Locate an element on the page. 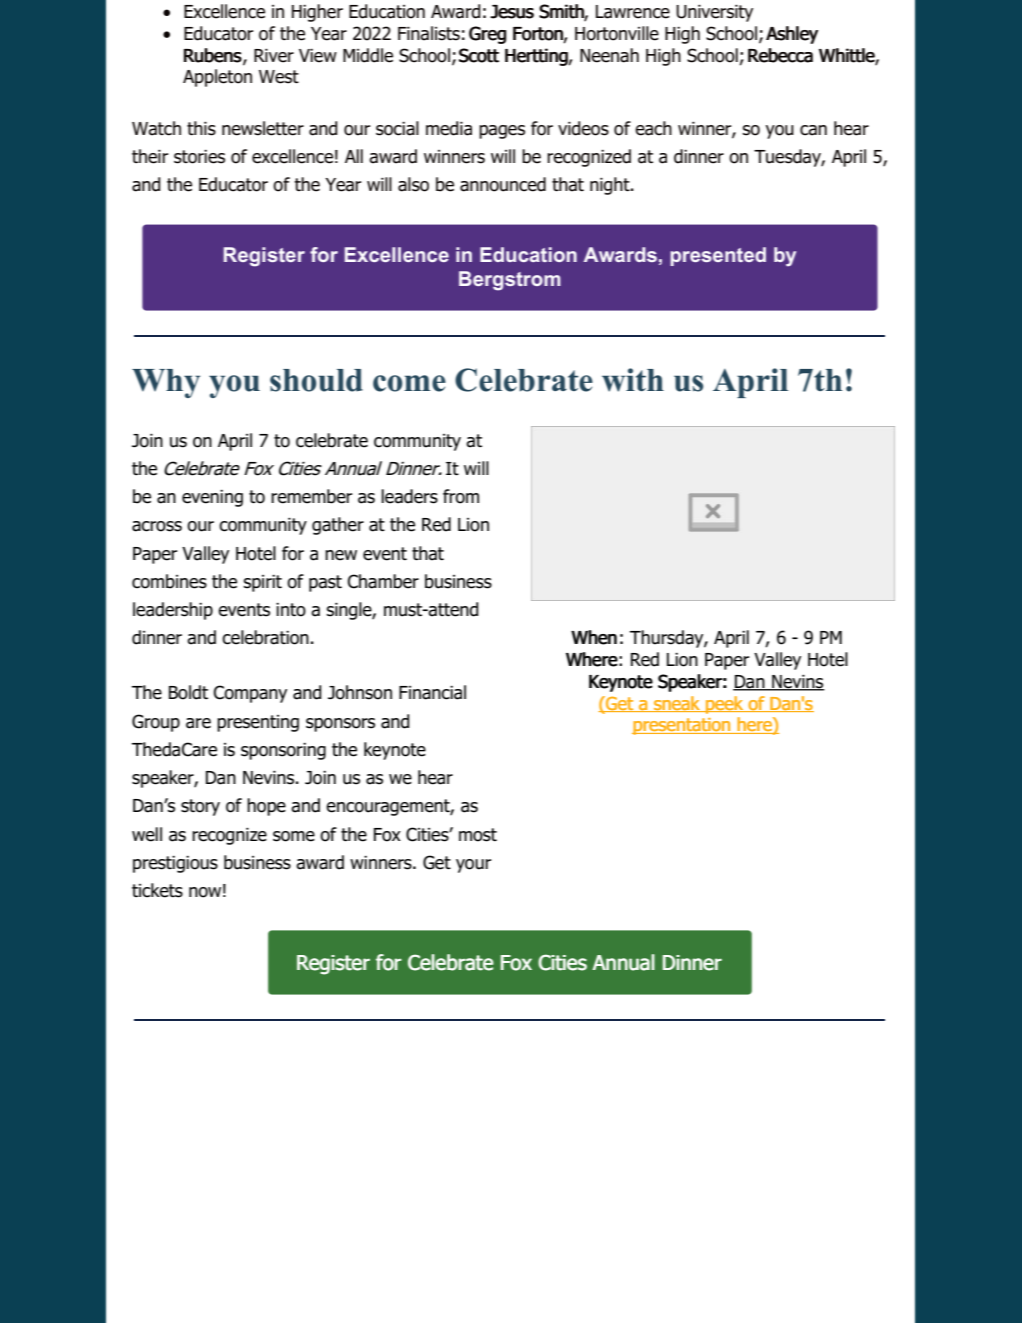 The image size is (1022, 1323). evening is located at coordinates (212, 498).
